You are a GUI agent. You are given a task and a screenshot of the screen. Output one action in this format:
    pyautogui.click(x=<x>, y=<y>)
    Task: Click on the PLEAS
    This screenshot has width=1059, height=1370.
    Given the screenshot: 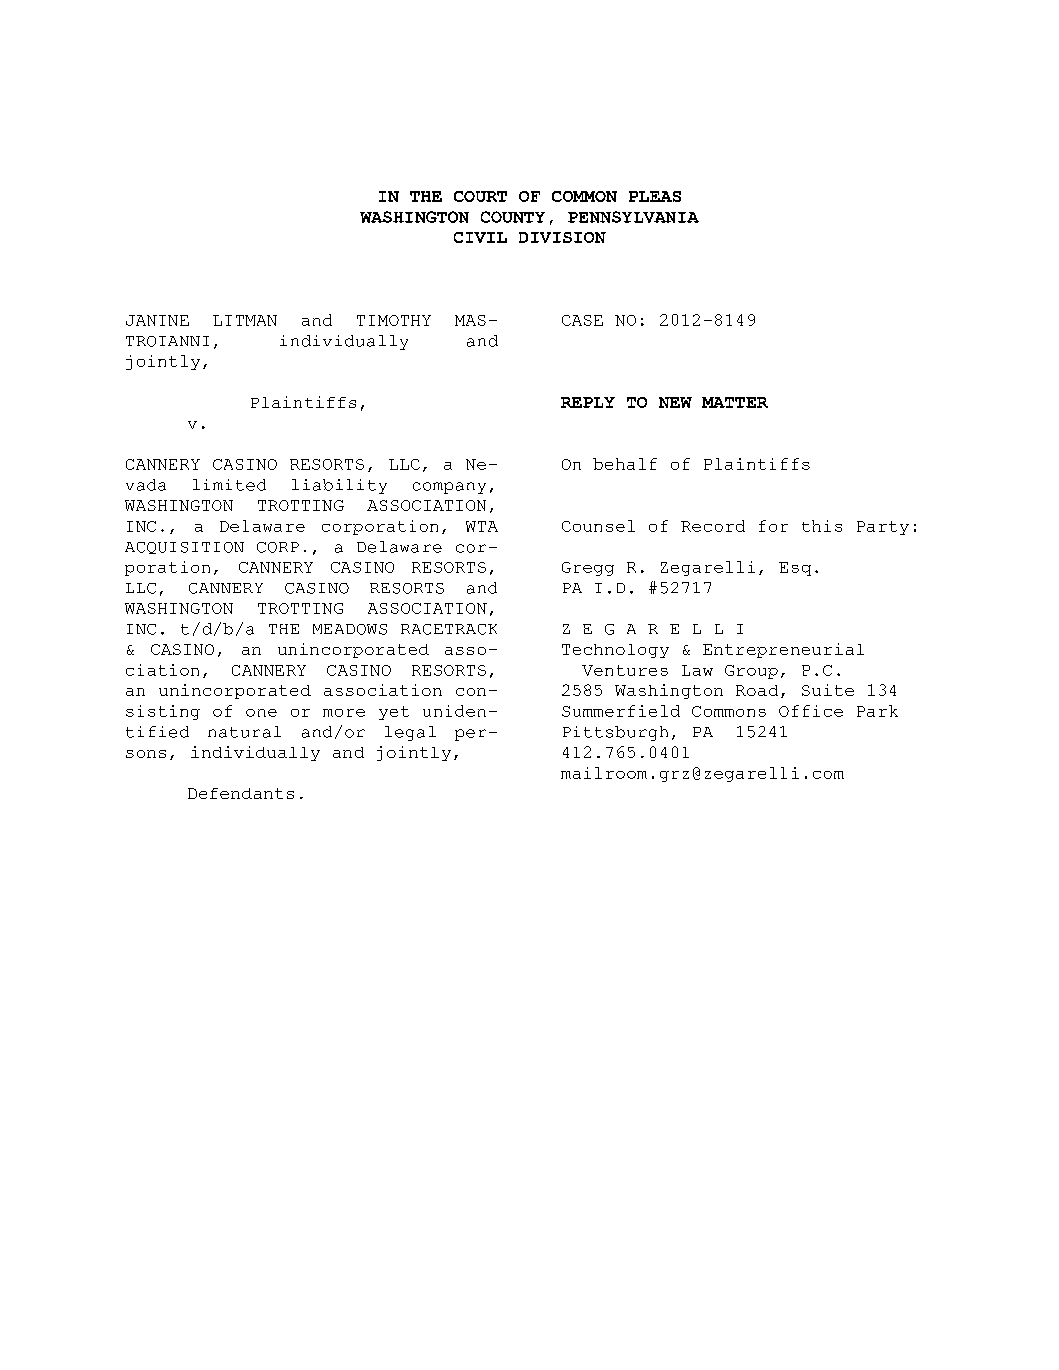 What is the action you would take?
    pyautogui.click(x=655, y=196)
